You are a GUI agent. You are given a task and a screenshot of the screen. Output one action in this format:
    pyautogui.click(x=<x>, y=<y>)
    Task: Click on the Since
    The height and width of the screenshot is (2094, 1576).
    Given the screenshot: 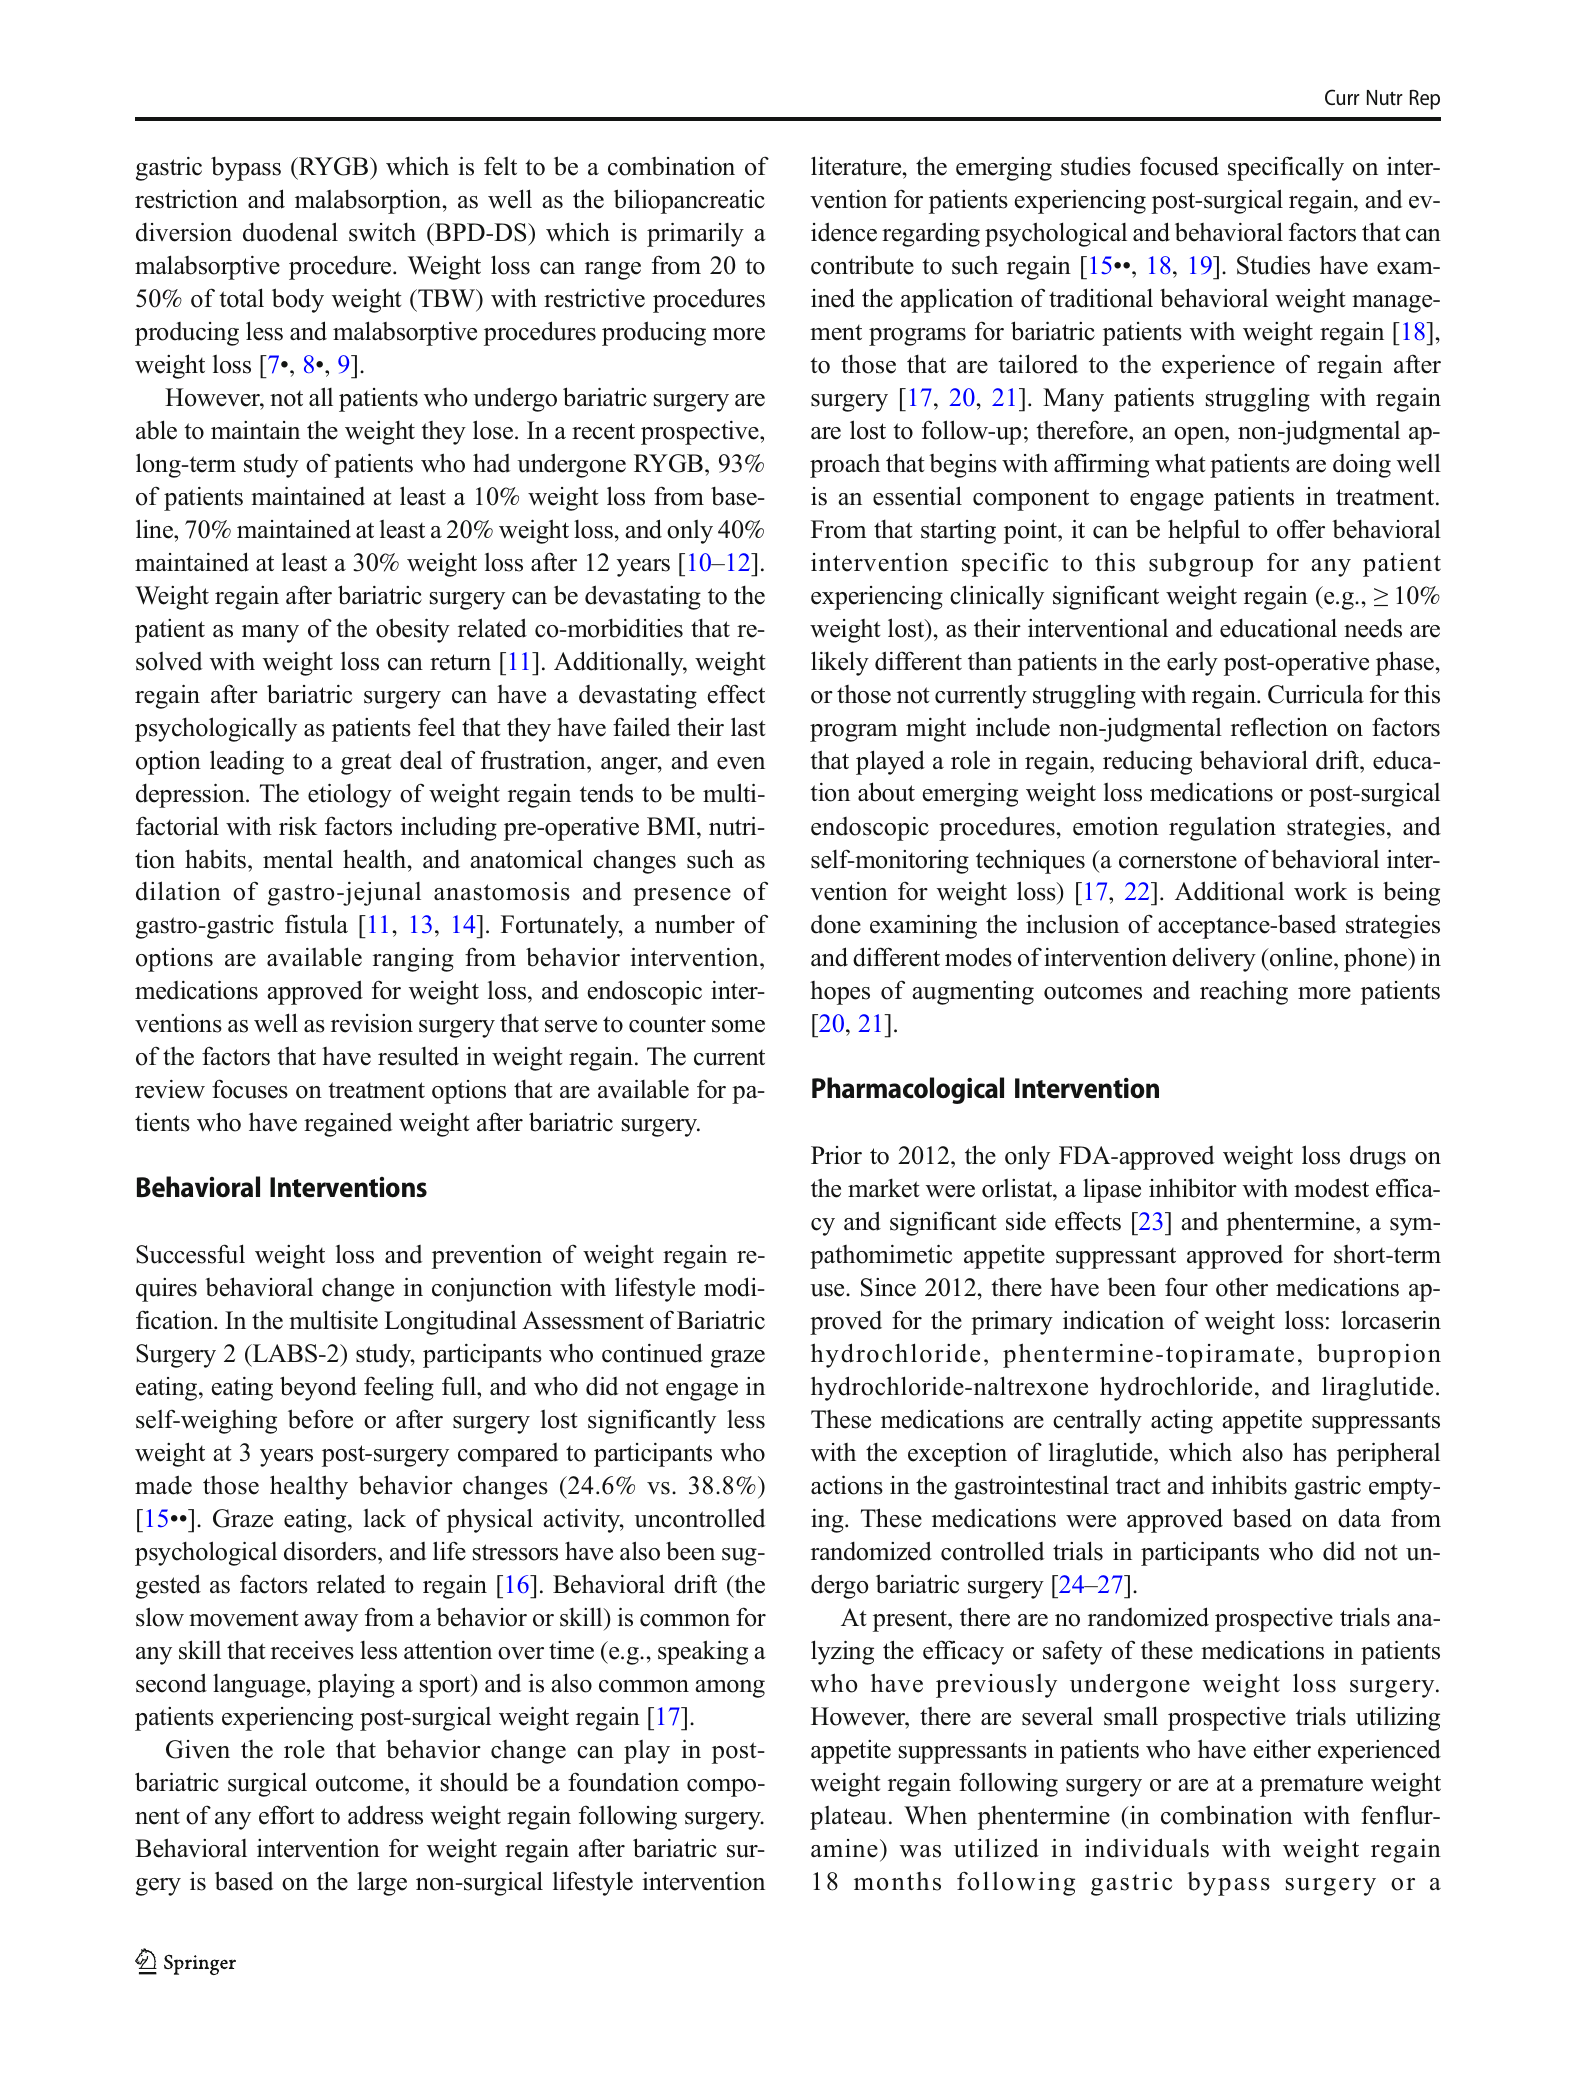 What is the action you would take?
    pyautogui.click(x=888, y=1287)
